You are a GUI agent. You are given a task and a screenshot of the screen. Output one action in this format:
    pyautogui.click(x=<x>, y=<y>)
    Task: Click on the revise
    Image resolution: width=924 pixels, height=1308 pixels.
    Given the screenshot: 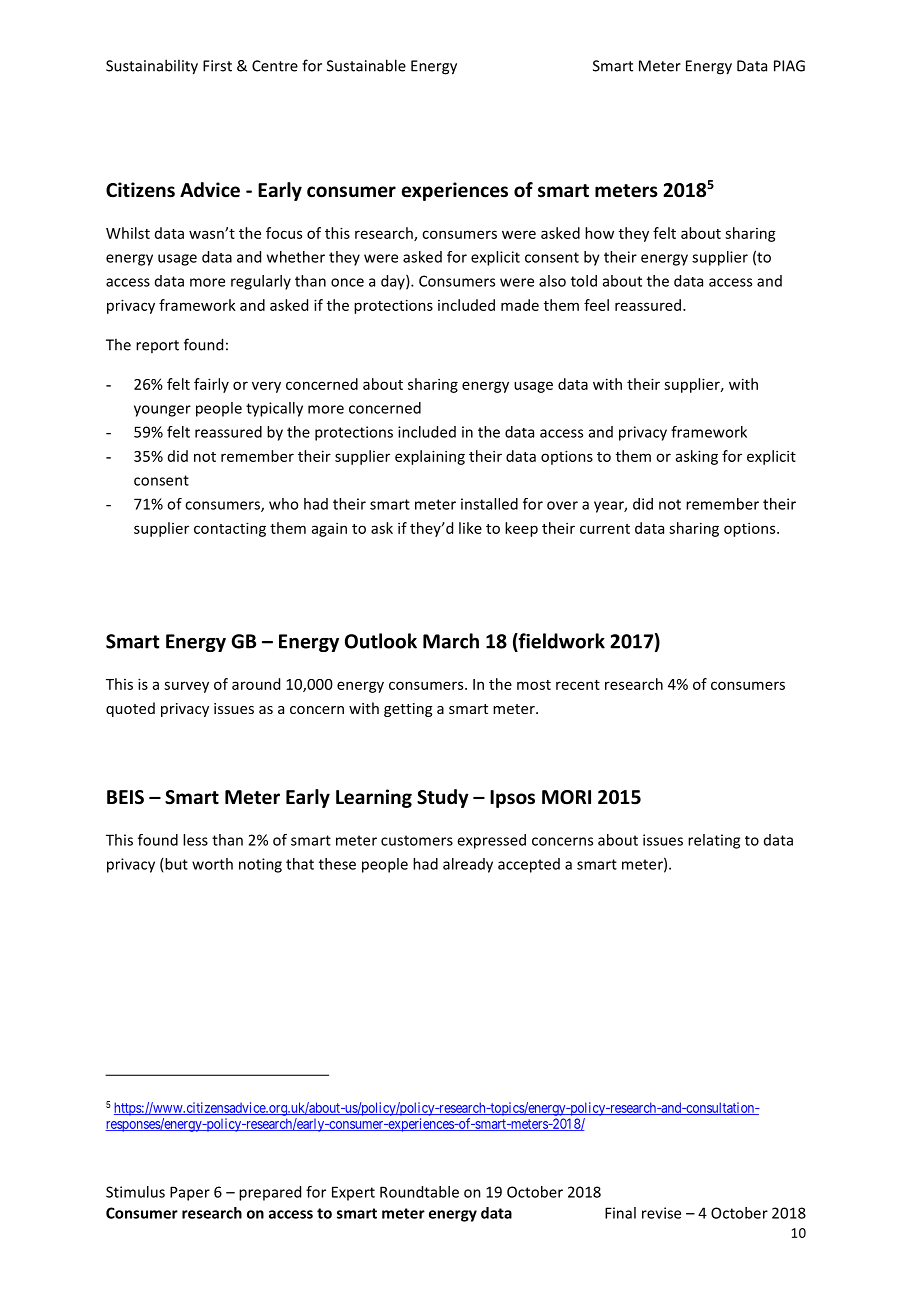 What is the action you would take?
    pyautogui.click(x=661, y=1213)
